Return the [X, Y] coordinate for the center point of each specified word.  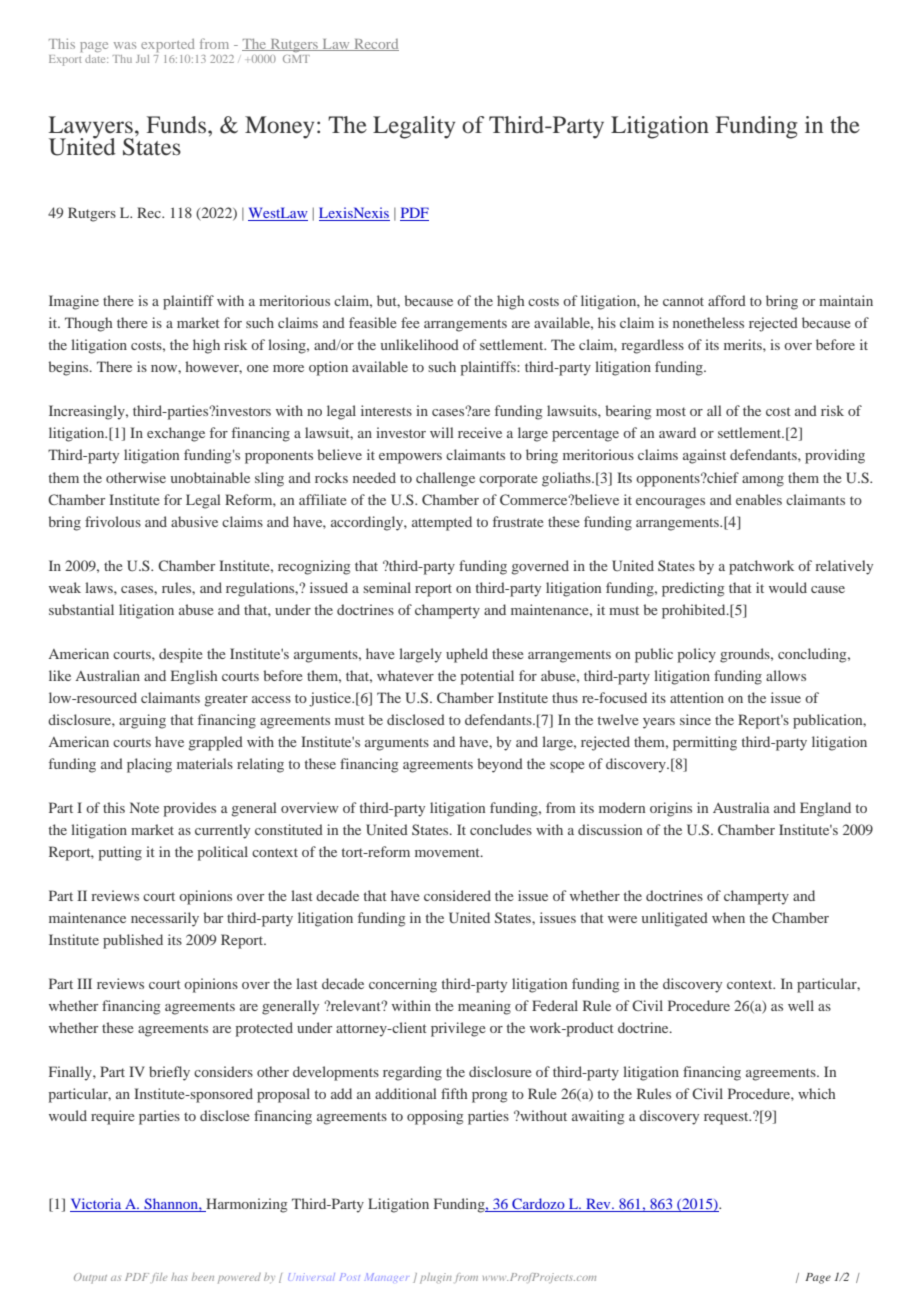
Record [375, 45]
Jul [142, 59]
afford [727, 300]
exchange [176, 434]
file [159, 1278]
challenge [445, 479]
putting [120, 853]
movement [448, 852]
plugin [436, 1278]
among [763, 481]
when [728, 917]
